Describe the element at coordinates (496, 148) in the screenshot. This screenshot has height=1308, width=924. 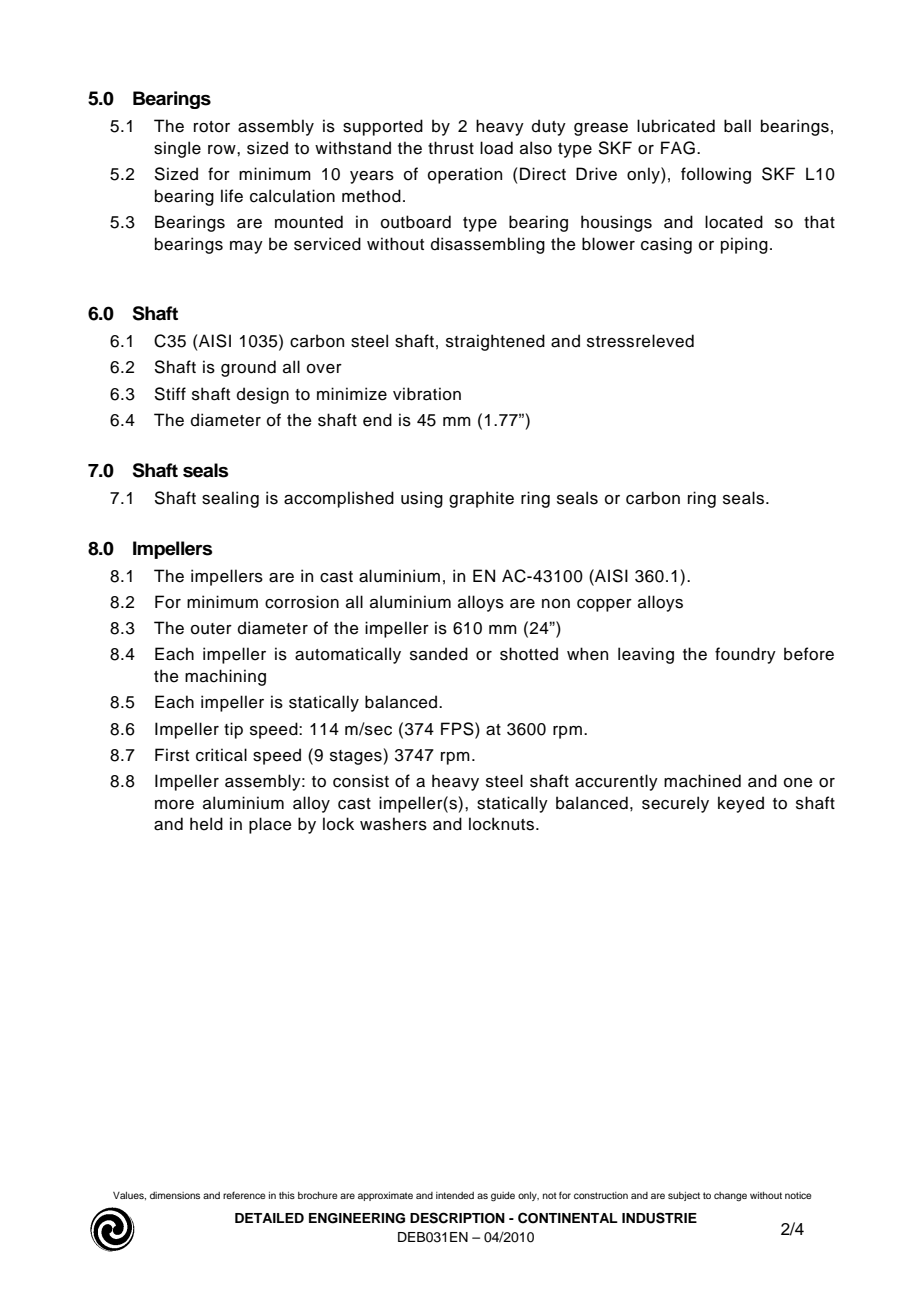
I see `load` at that location.
